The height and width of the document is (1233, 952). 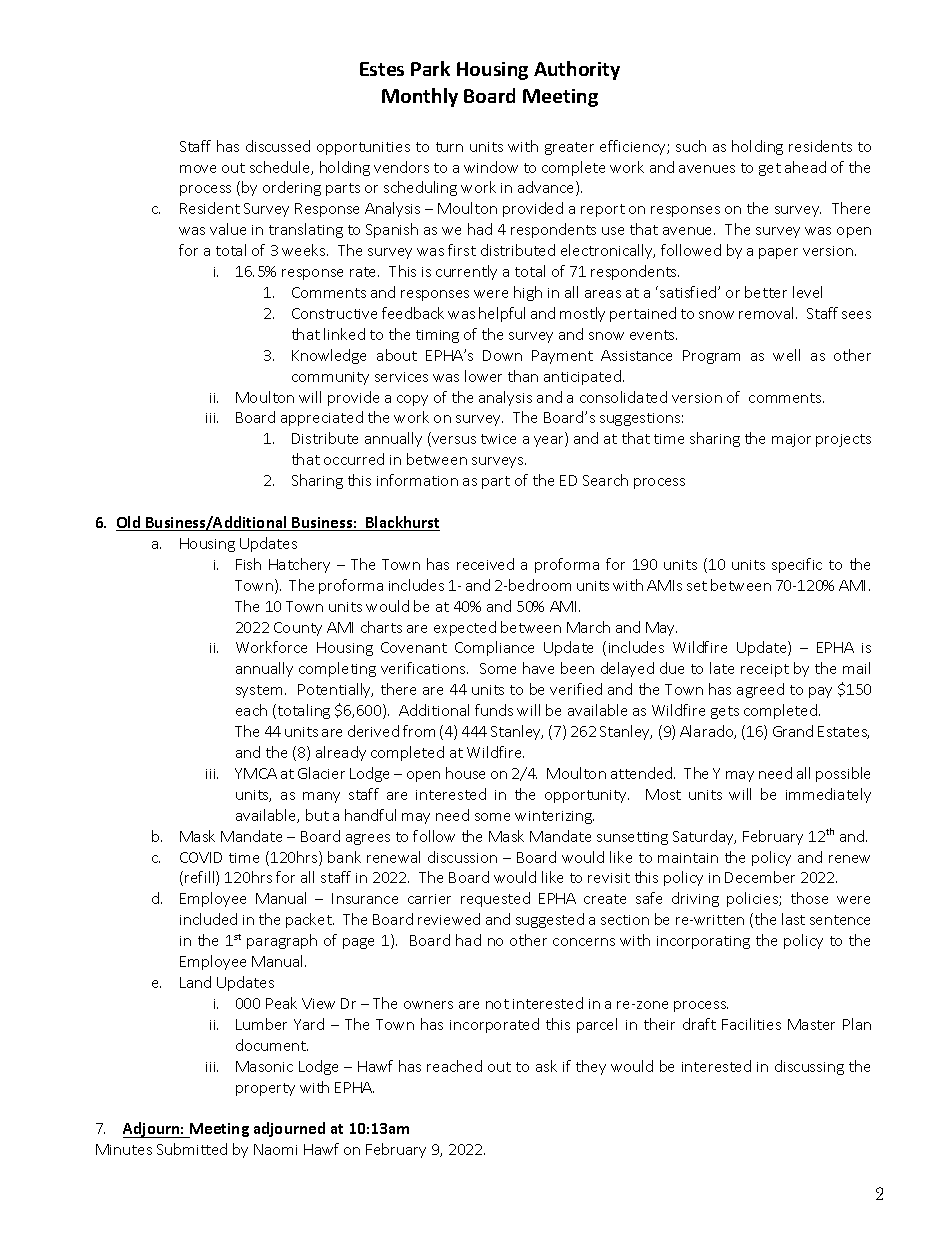 I want to click on ahead, so click(x=805, y=167).
